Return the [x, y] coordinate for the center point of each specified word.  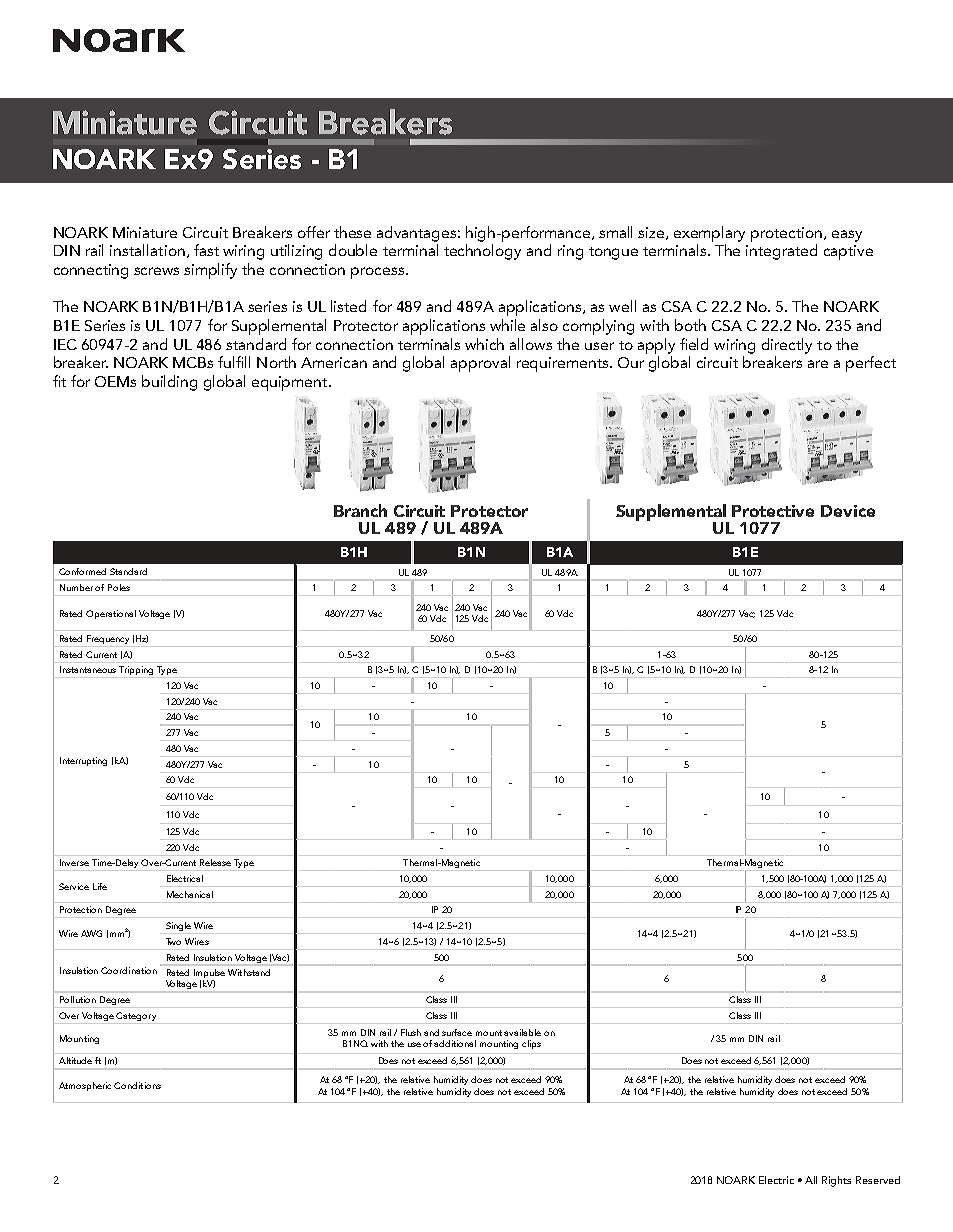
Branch [360, 510]
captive [848, 252]
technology [482, 252]
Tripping [137, 672]
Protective [773, 511]
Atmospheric [87, 1086]
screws [156, 271]
